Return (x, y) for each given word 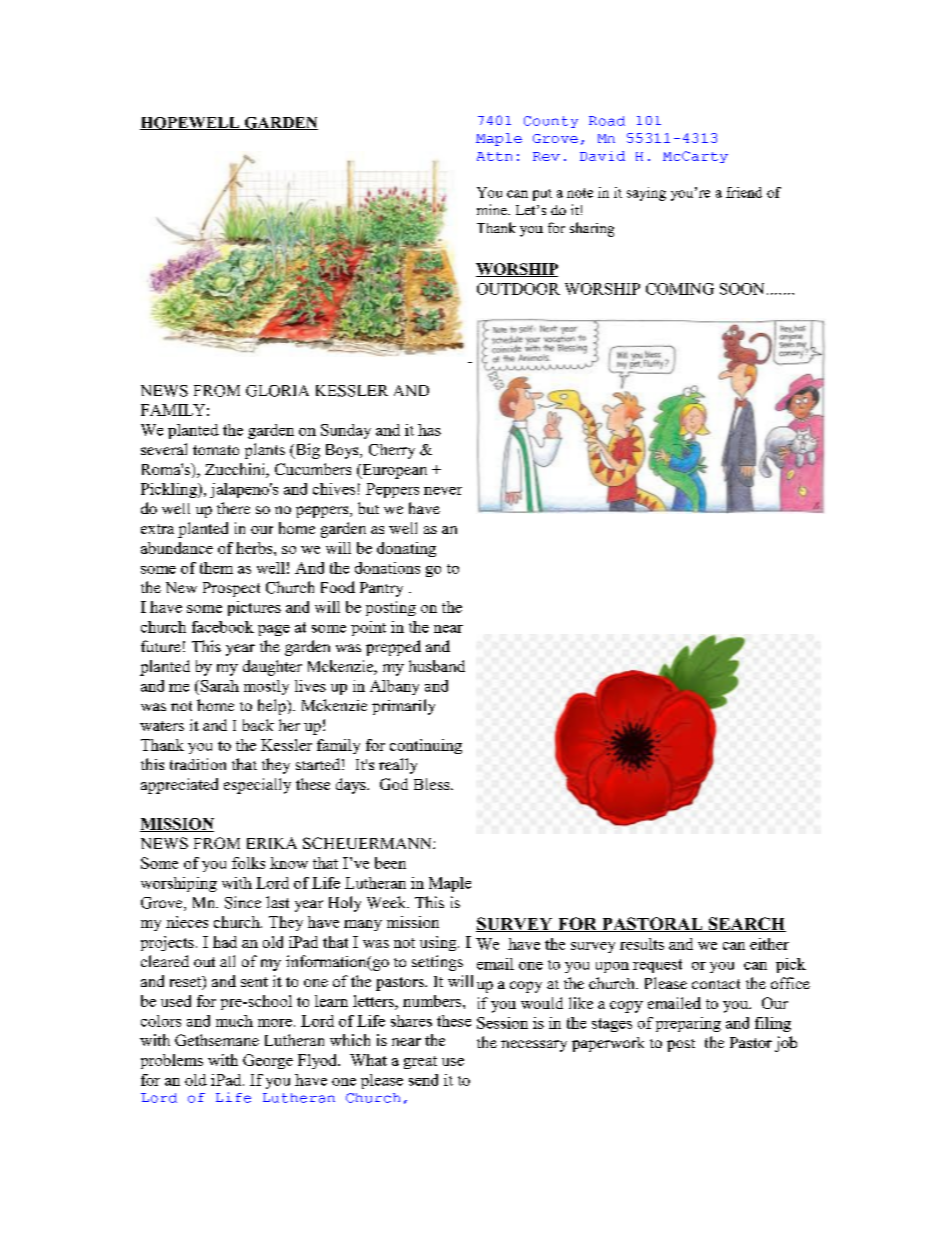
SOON (742, 289)
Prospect (231, 589)
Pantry (381, 589)
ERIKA (272, 843)
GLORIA (277, 391)
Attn (494, 156)
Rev (546, 156)
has (429, 430)
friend (744, 192)
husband (437, 666)
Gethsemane (217, 1040)
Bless (433, 784)
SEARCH (746, 924)
